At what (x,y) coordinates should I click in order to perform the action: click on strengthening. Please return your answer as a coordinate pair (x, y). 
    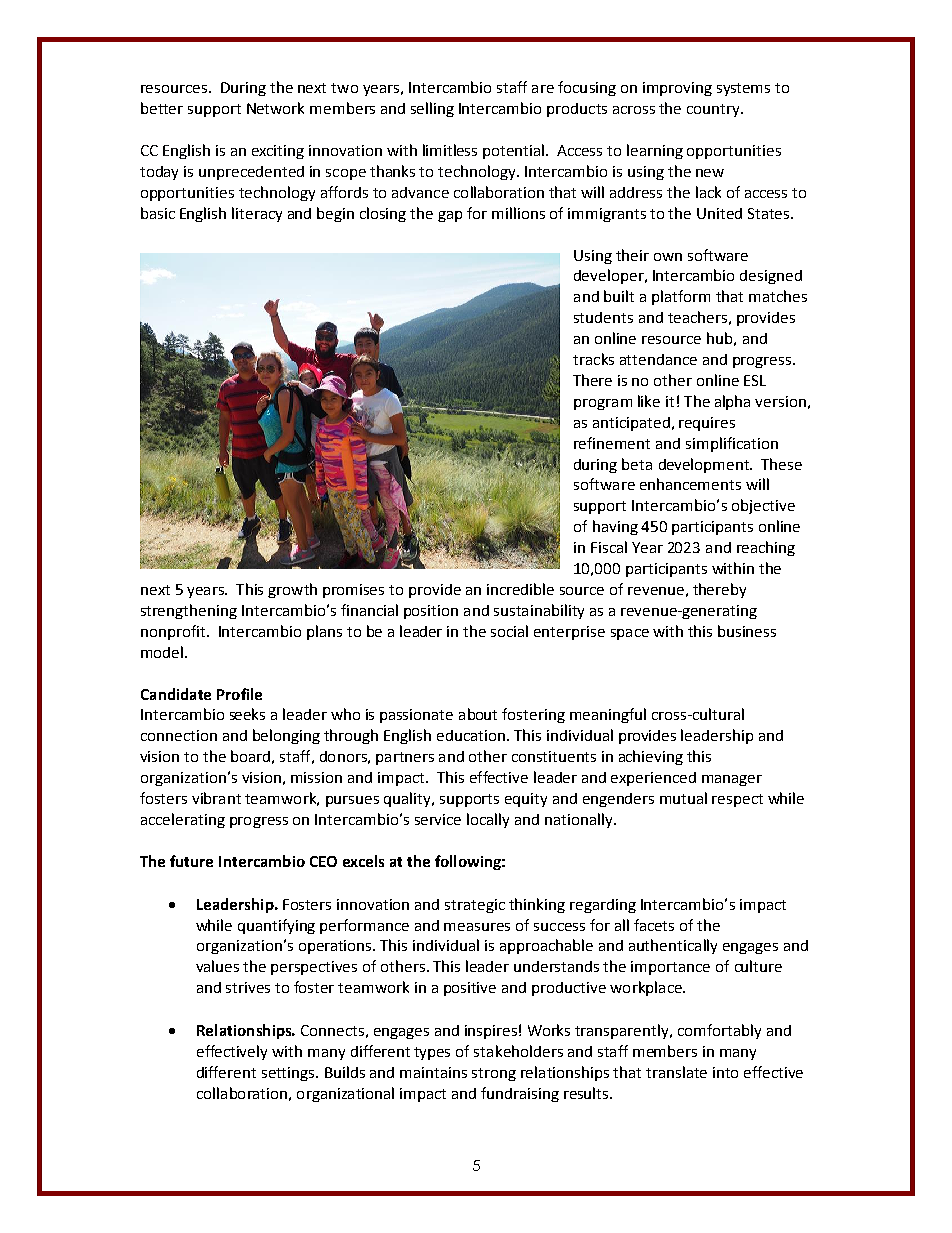
    Looking at the image, I should click on (189, 611).
